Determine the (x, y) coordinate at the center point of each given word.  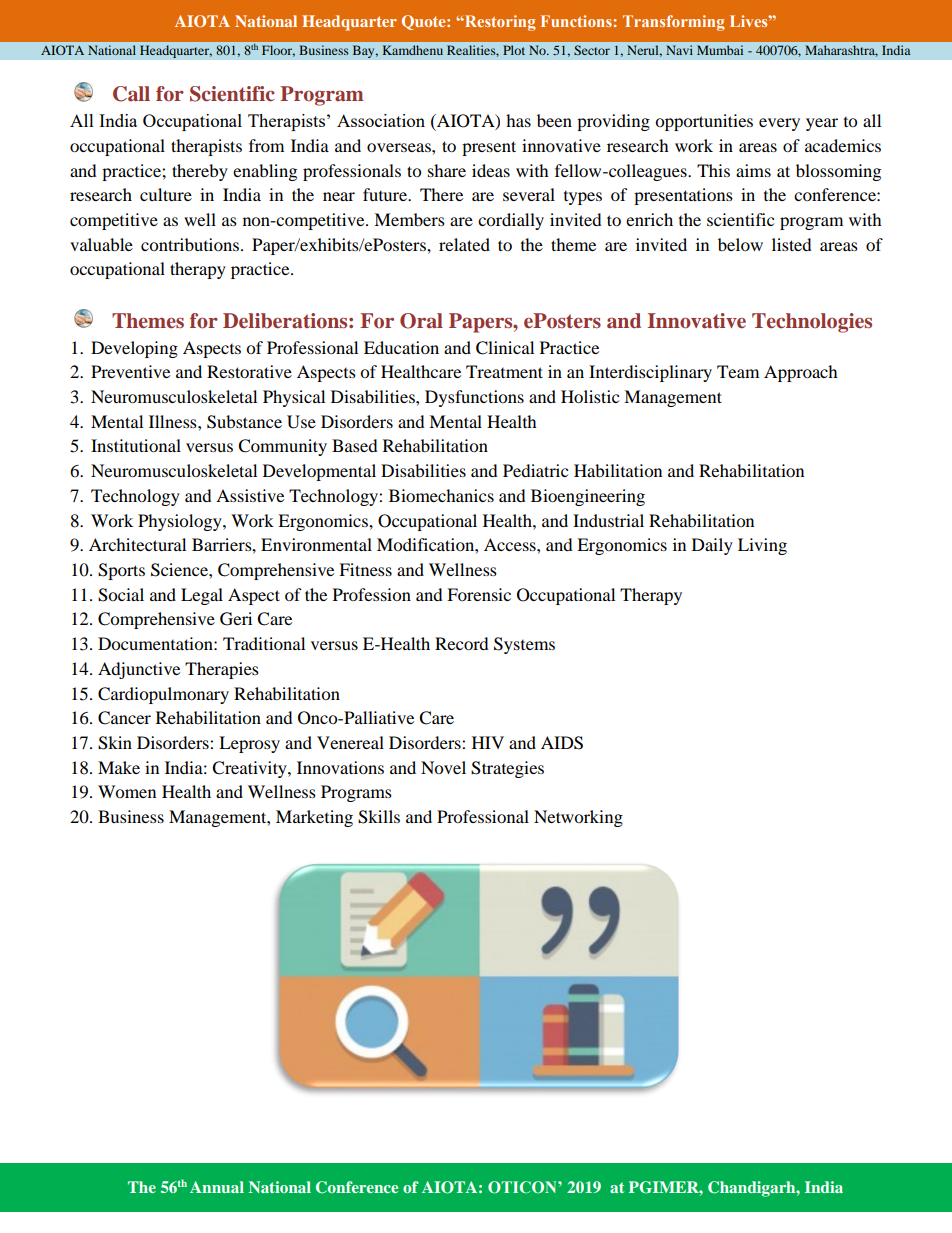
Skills (379, 817)
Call (131, 94)
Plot (514, 50)
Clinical (505, 348)
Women (127, 791)
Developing (134, 349)
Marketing (314, 818)
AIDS (562, 743)
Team (738, 371)
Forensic (479, 594)
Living (762, 546)
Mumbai (720, 50)
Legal (202, 596)
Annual (217, 1187)
